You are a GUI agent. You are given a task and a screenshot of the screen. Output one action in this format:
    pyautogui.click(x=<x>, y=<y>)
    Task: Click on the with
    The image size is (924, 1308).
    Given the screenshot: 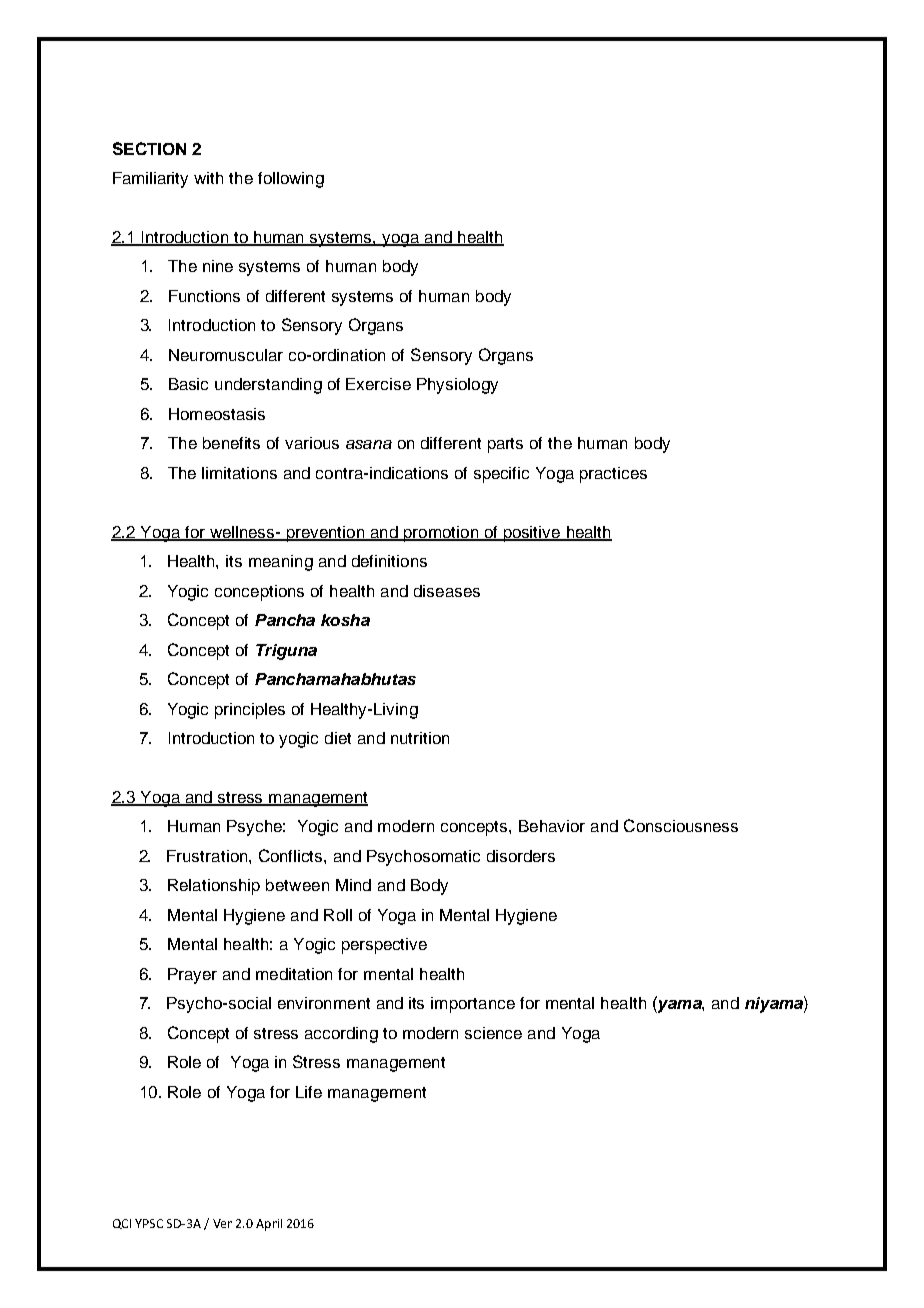 What is the action you would take?
    pyautogui.click(x=208, y=178)
